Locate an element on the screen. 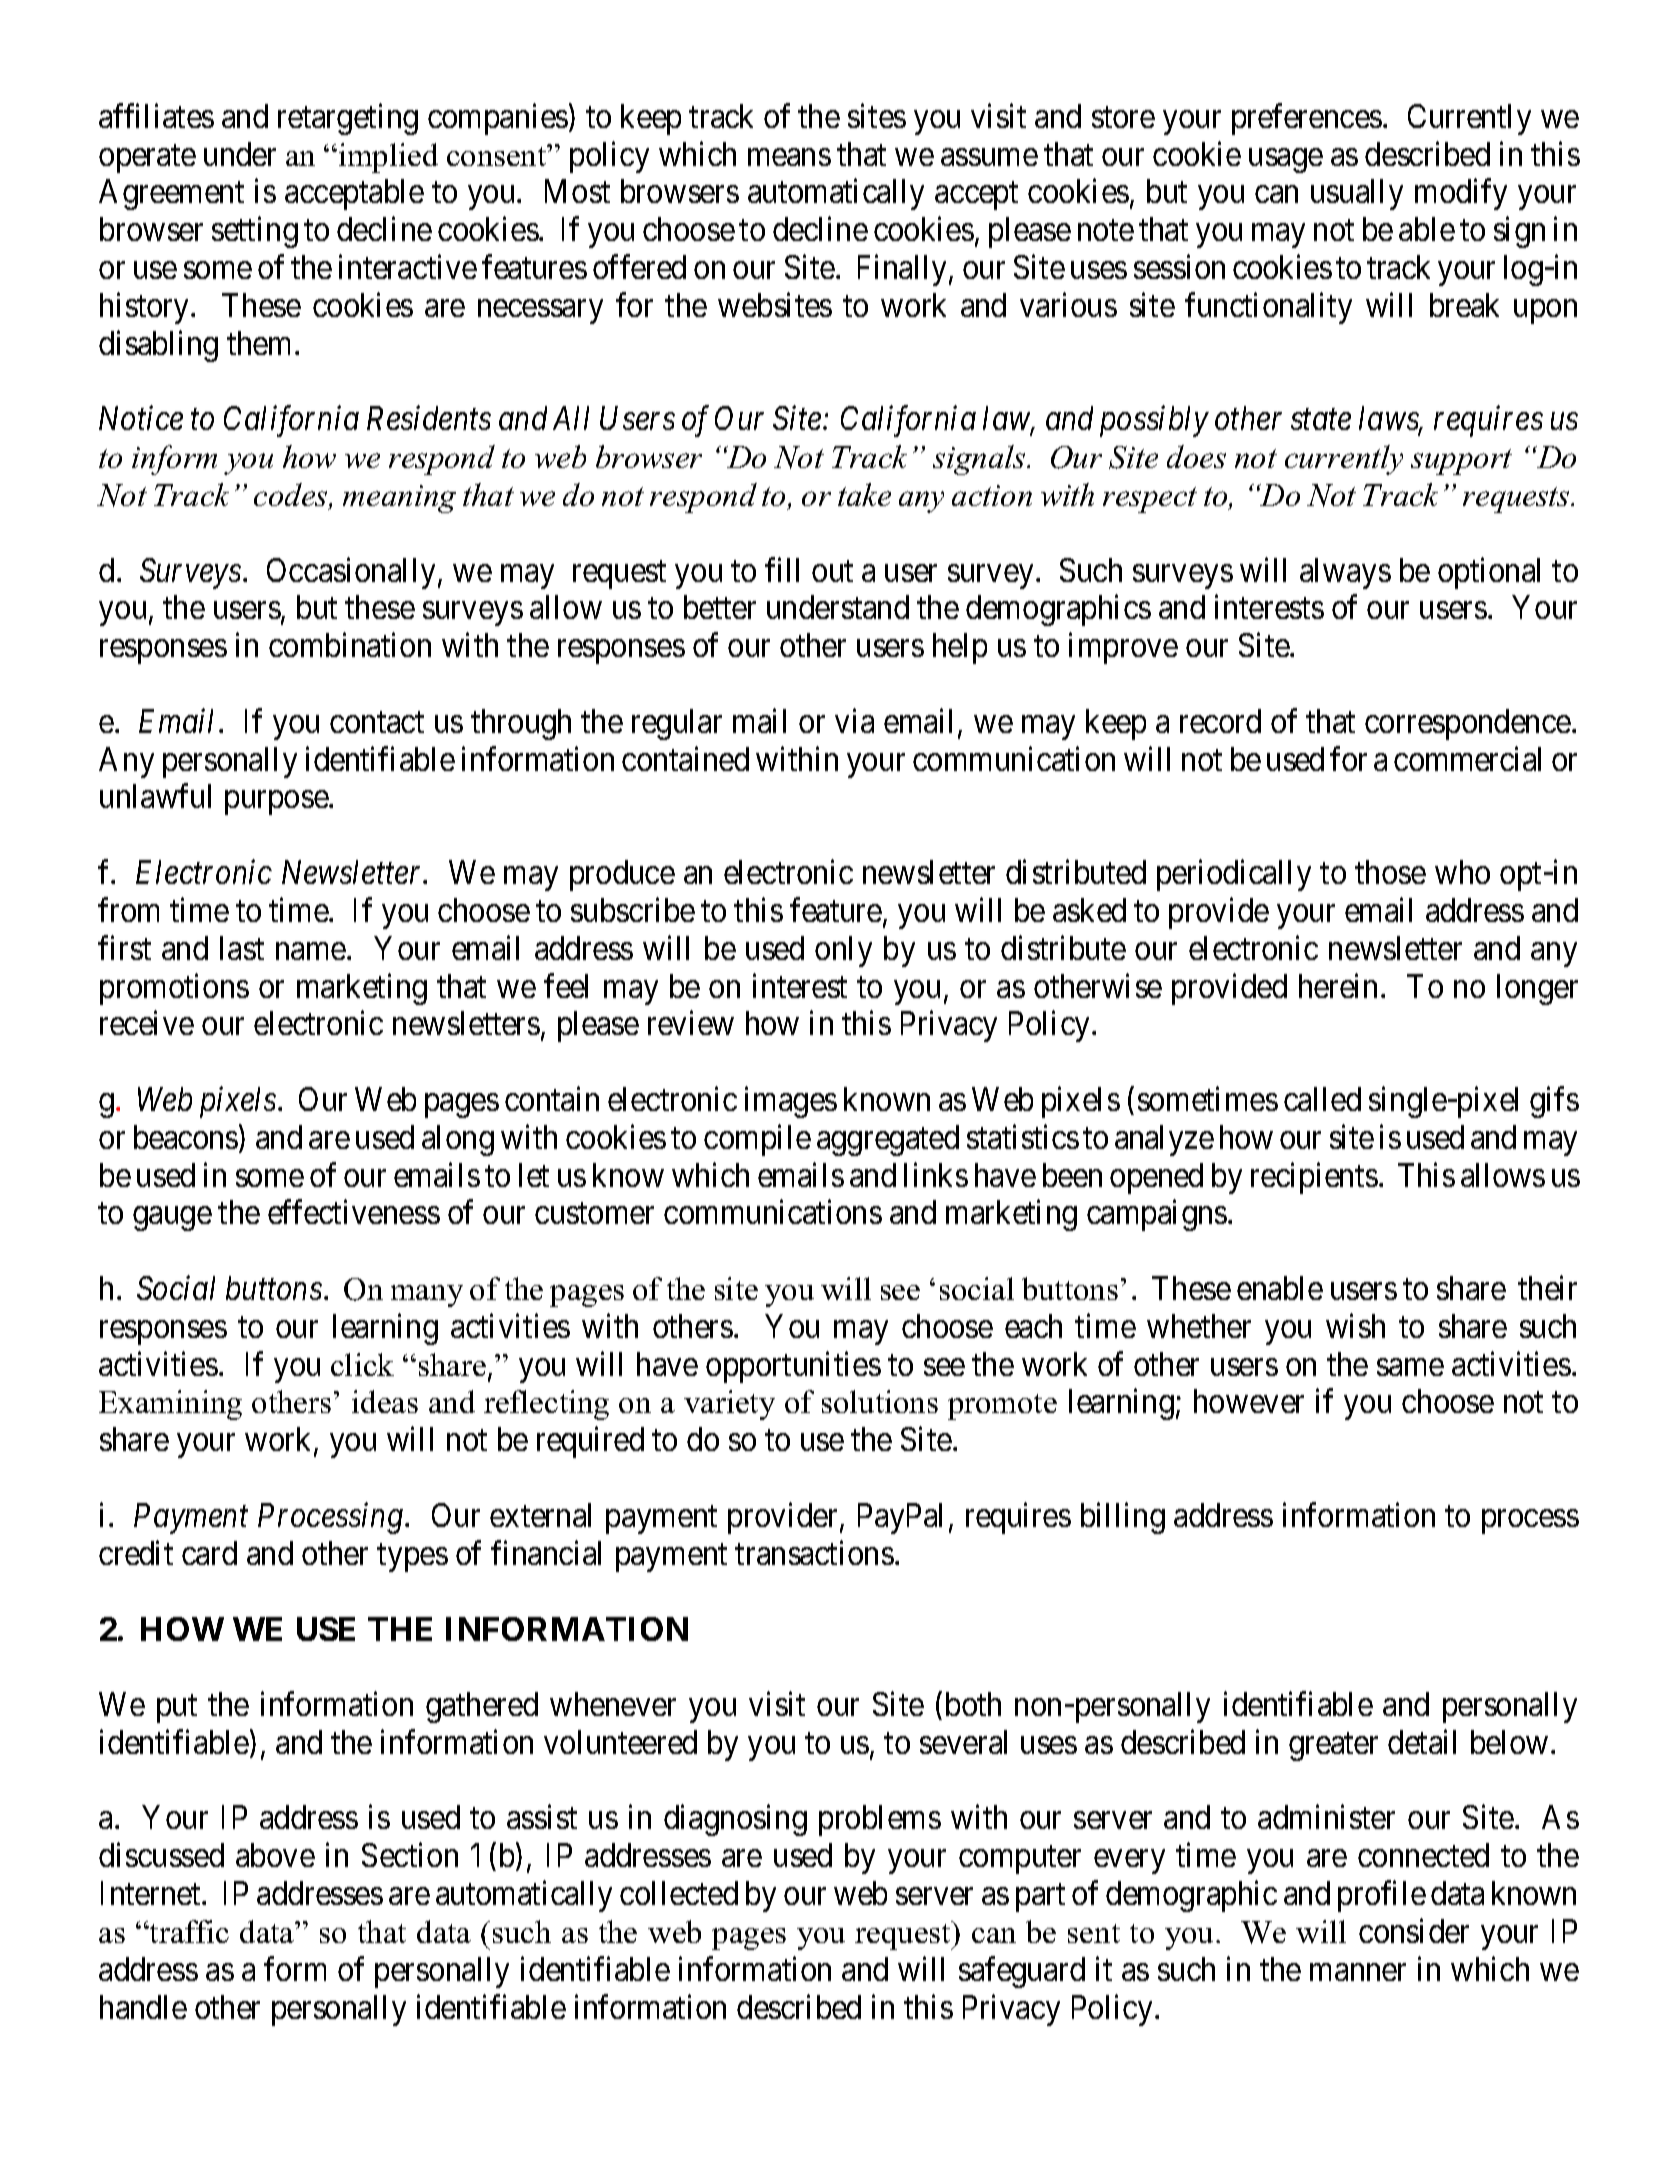  usually is located at coordinates (1357, 194).
